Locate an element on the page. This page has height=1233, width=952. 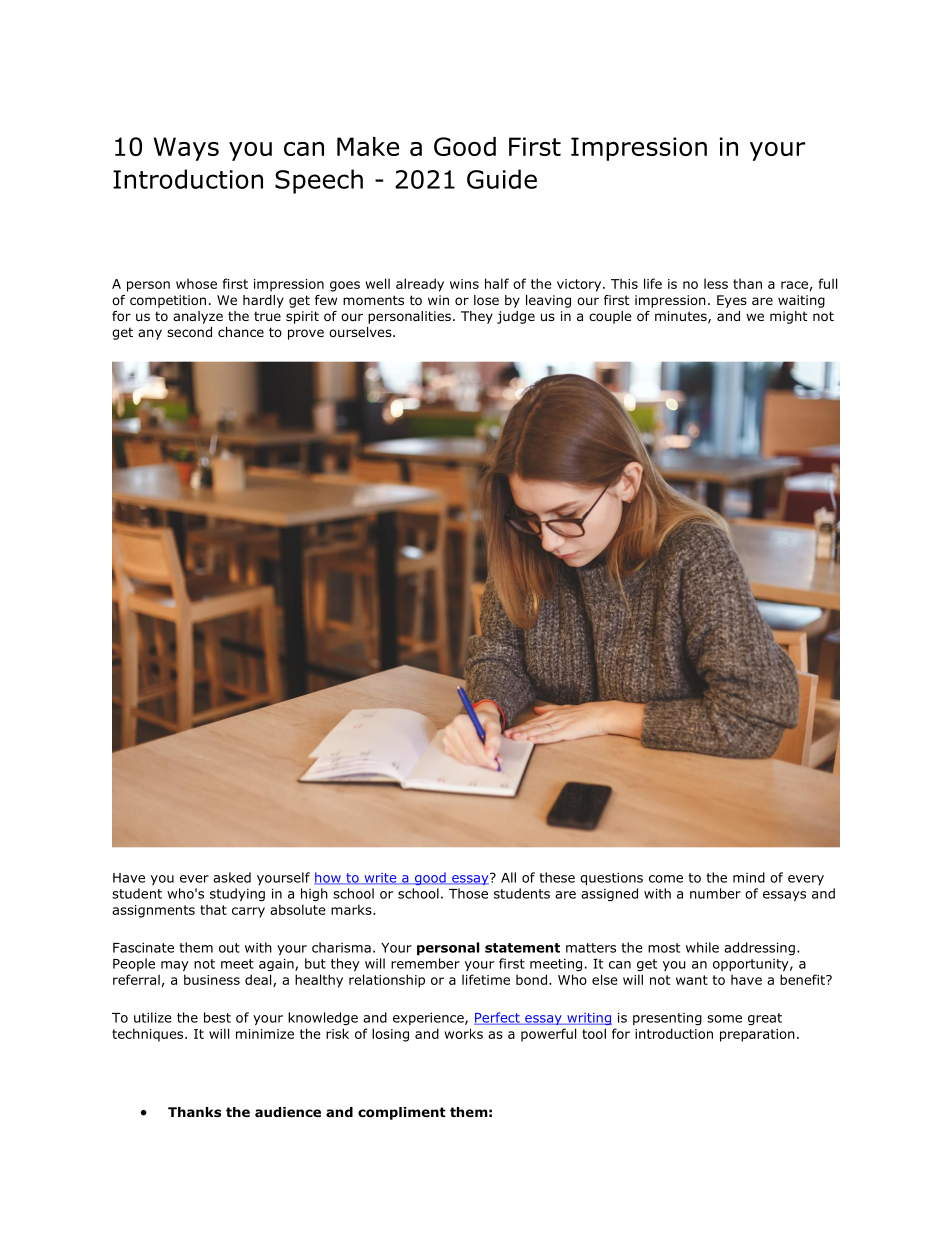
Ways is located at coordinates (186, 149).
